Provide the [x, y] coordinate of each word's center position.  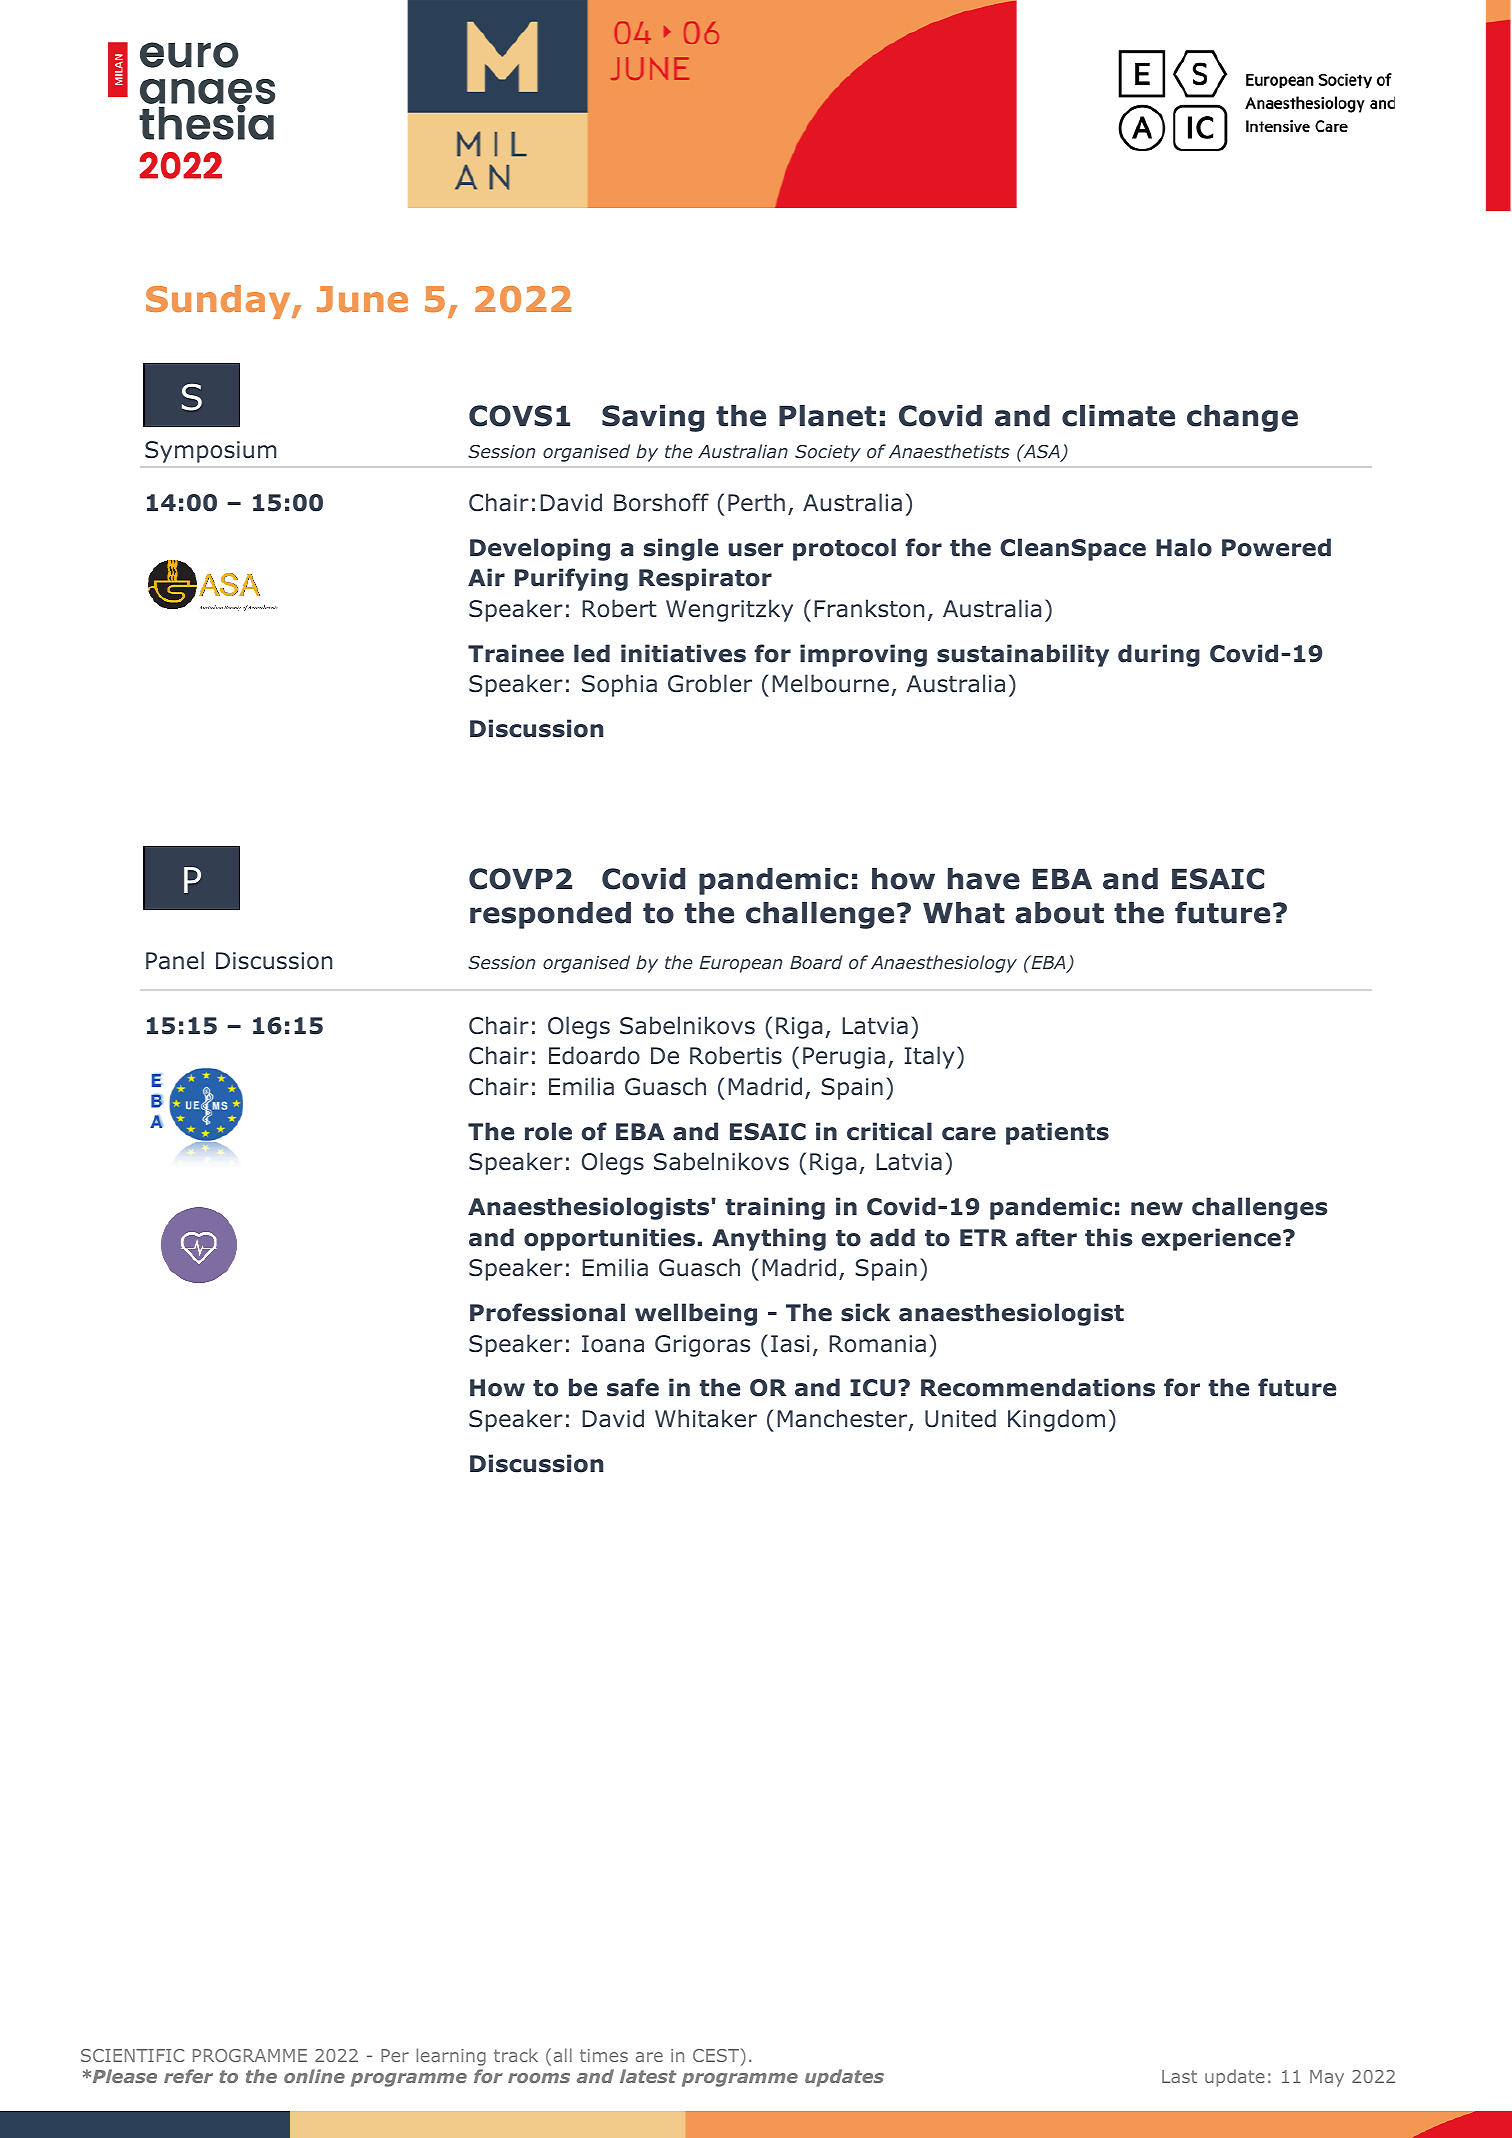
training [775, 1208]
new [1157, 1209]
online [314, 2076]
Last [1179, 2076]
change [1242, 418]
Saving [653, 418]
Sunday [219, 302]
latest [648, 2076]
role [548, 1131]
